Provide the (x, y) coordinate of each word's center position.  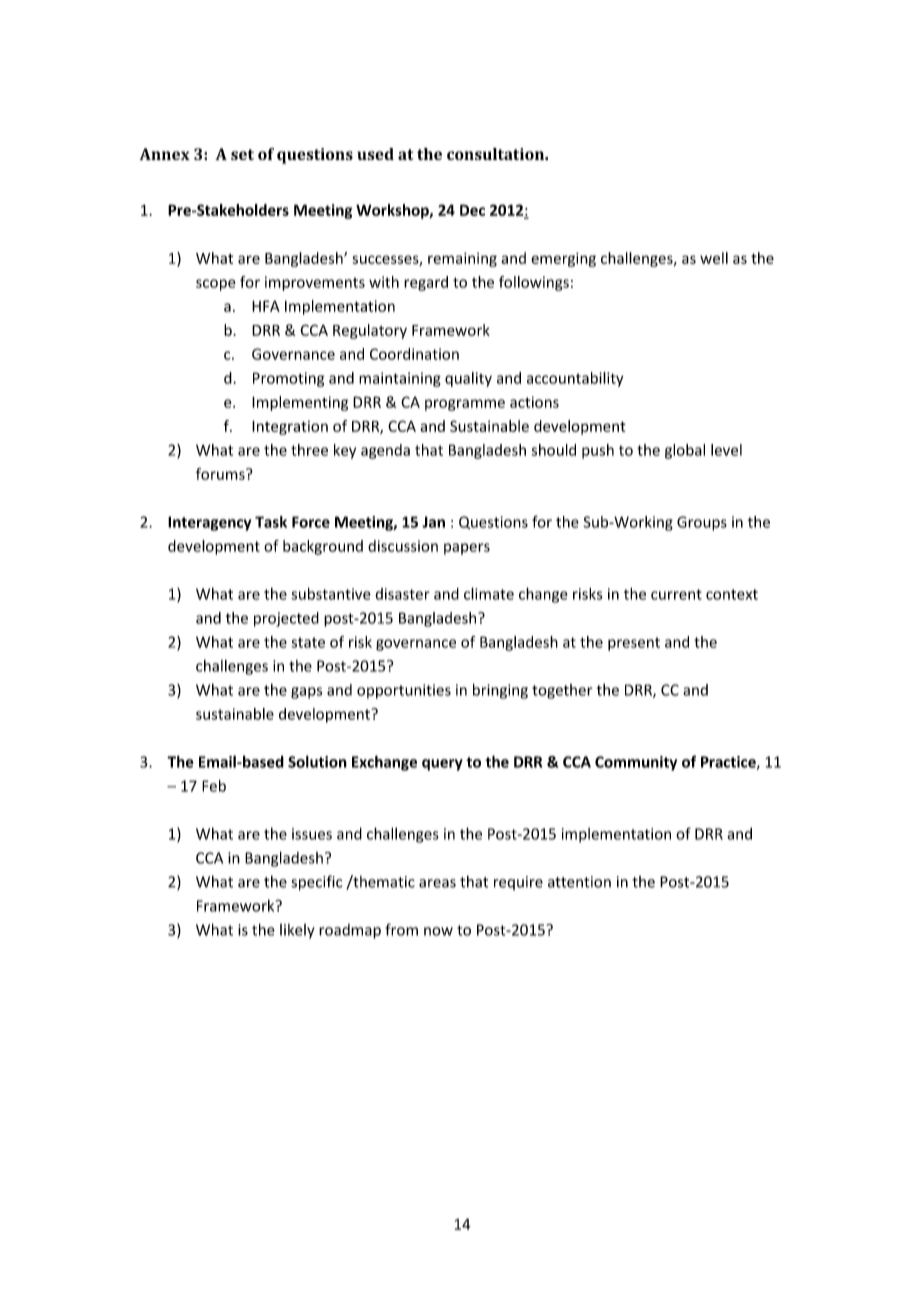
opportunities (404, 691)
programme (465, 405)
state (308, 642)
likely (297, 931)
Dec (472, 210)
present (634, 644)
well (714, 258)
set (242, 154)
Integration (290, 428)
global (685, 451)
